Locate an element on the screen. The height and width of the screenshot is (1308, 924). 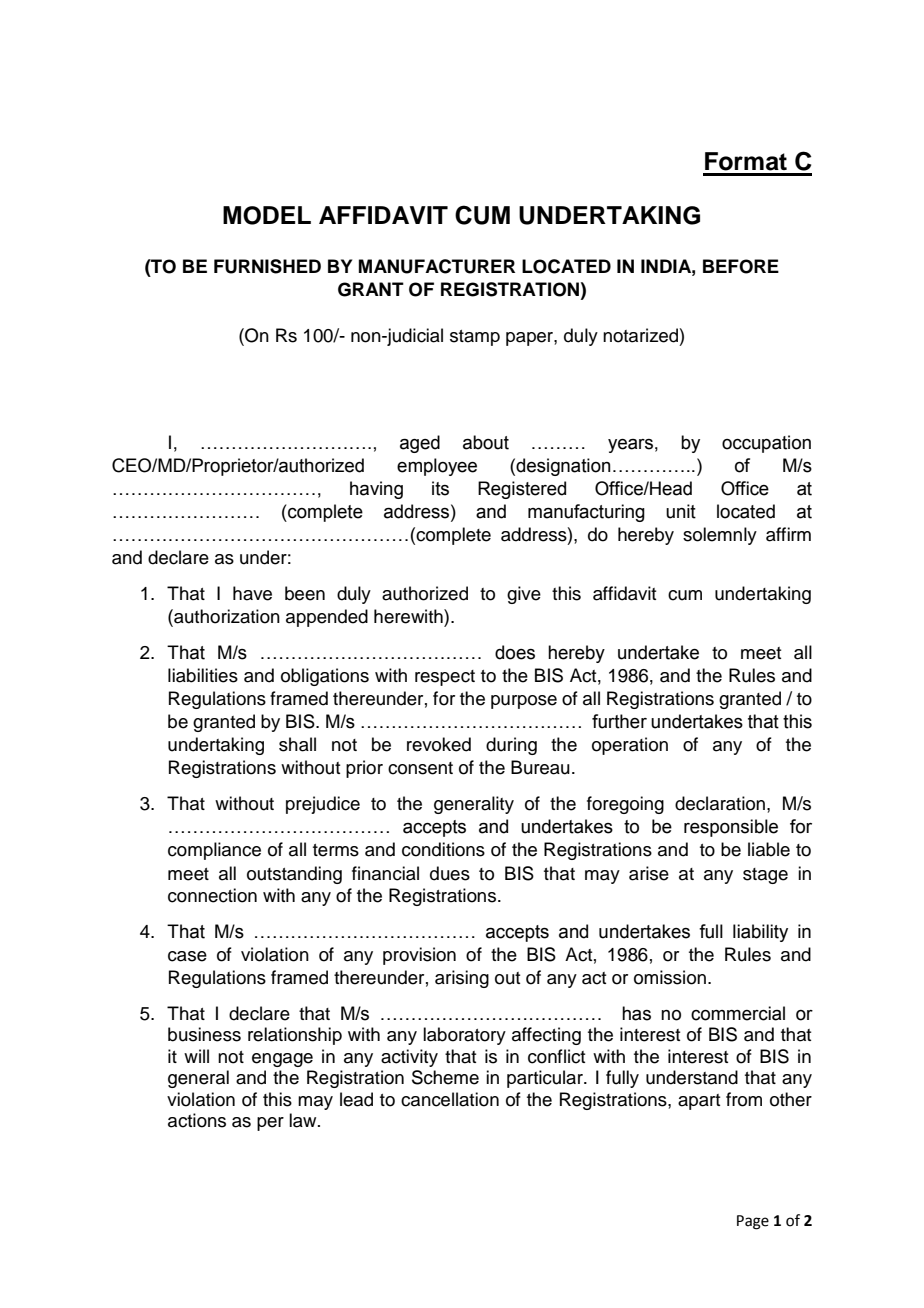
during is located at coordinates (511, 746).
